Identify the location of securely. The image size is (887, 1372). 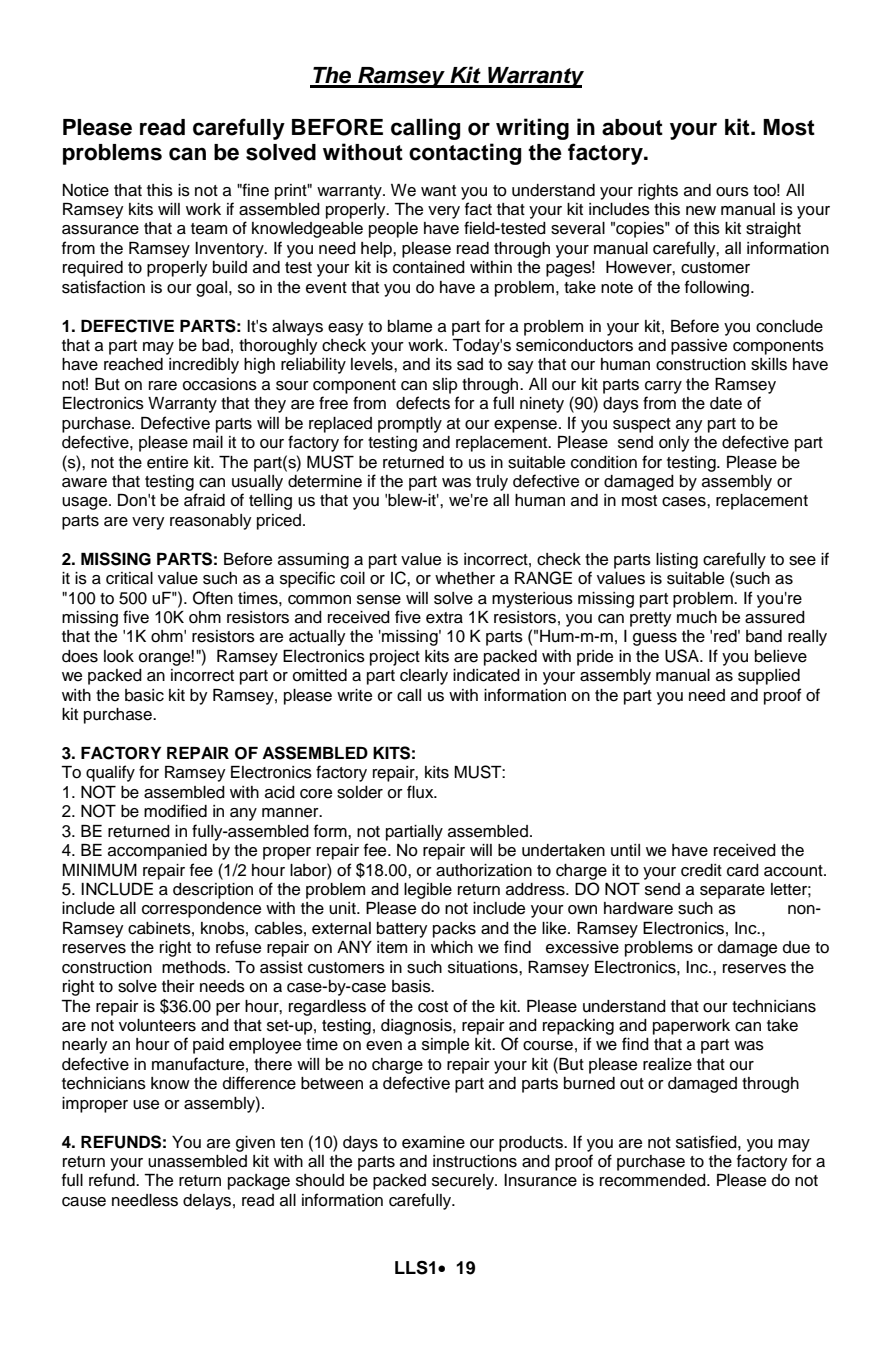
(464, 1182).
